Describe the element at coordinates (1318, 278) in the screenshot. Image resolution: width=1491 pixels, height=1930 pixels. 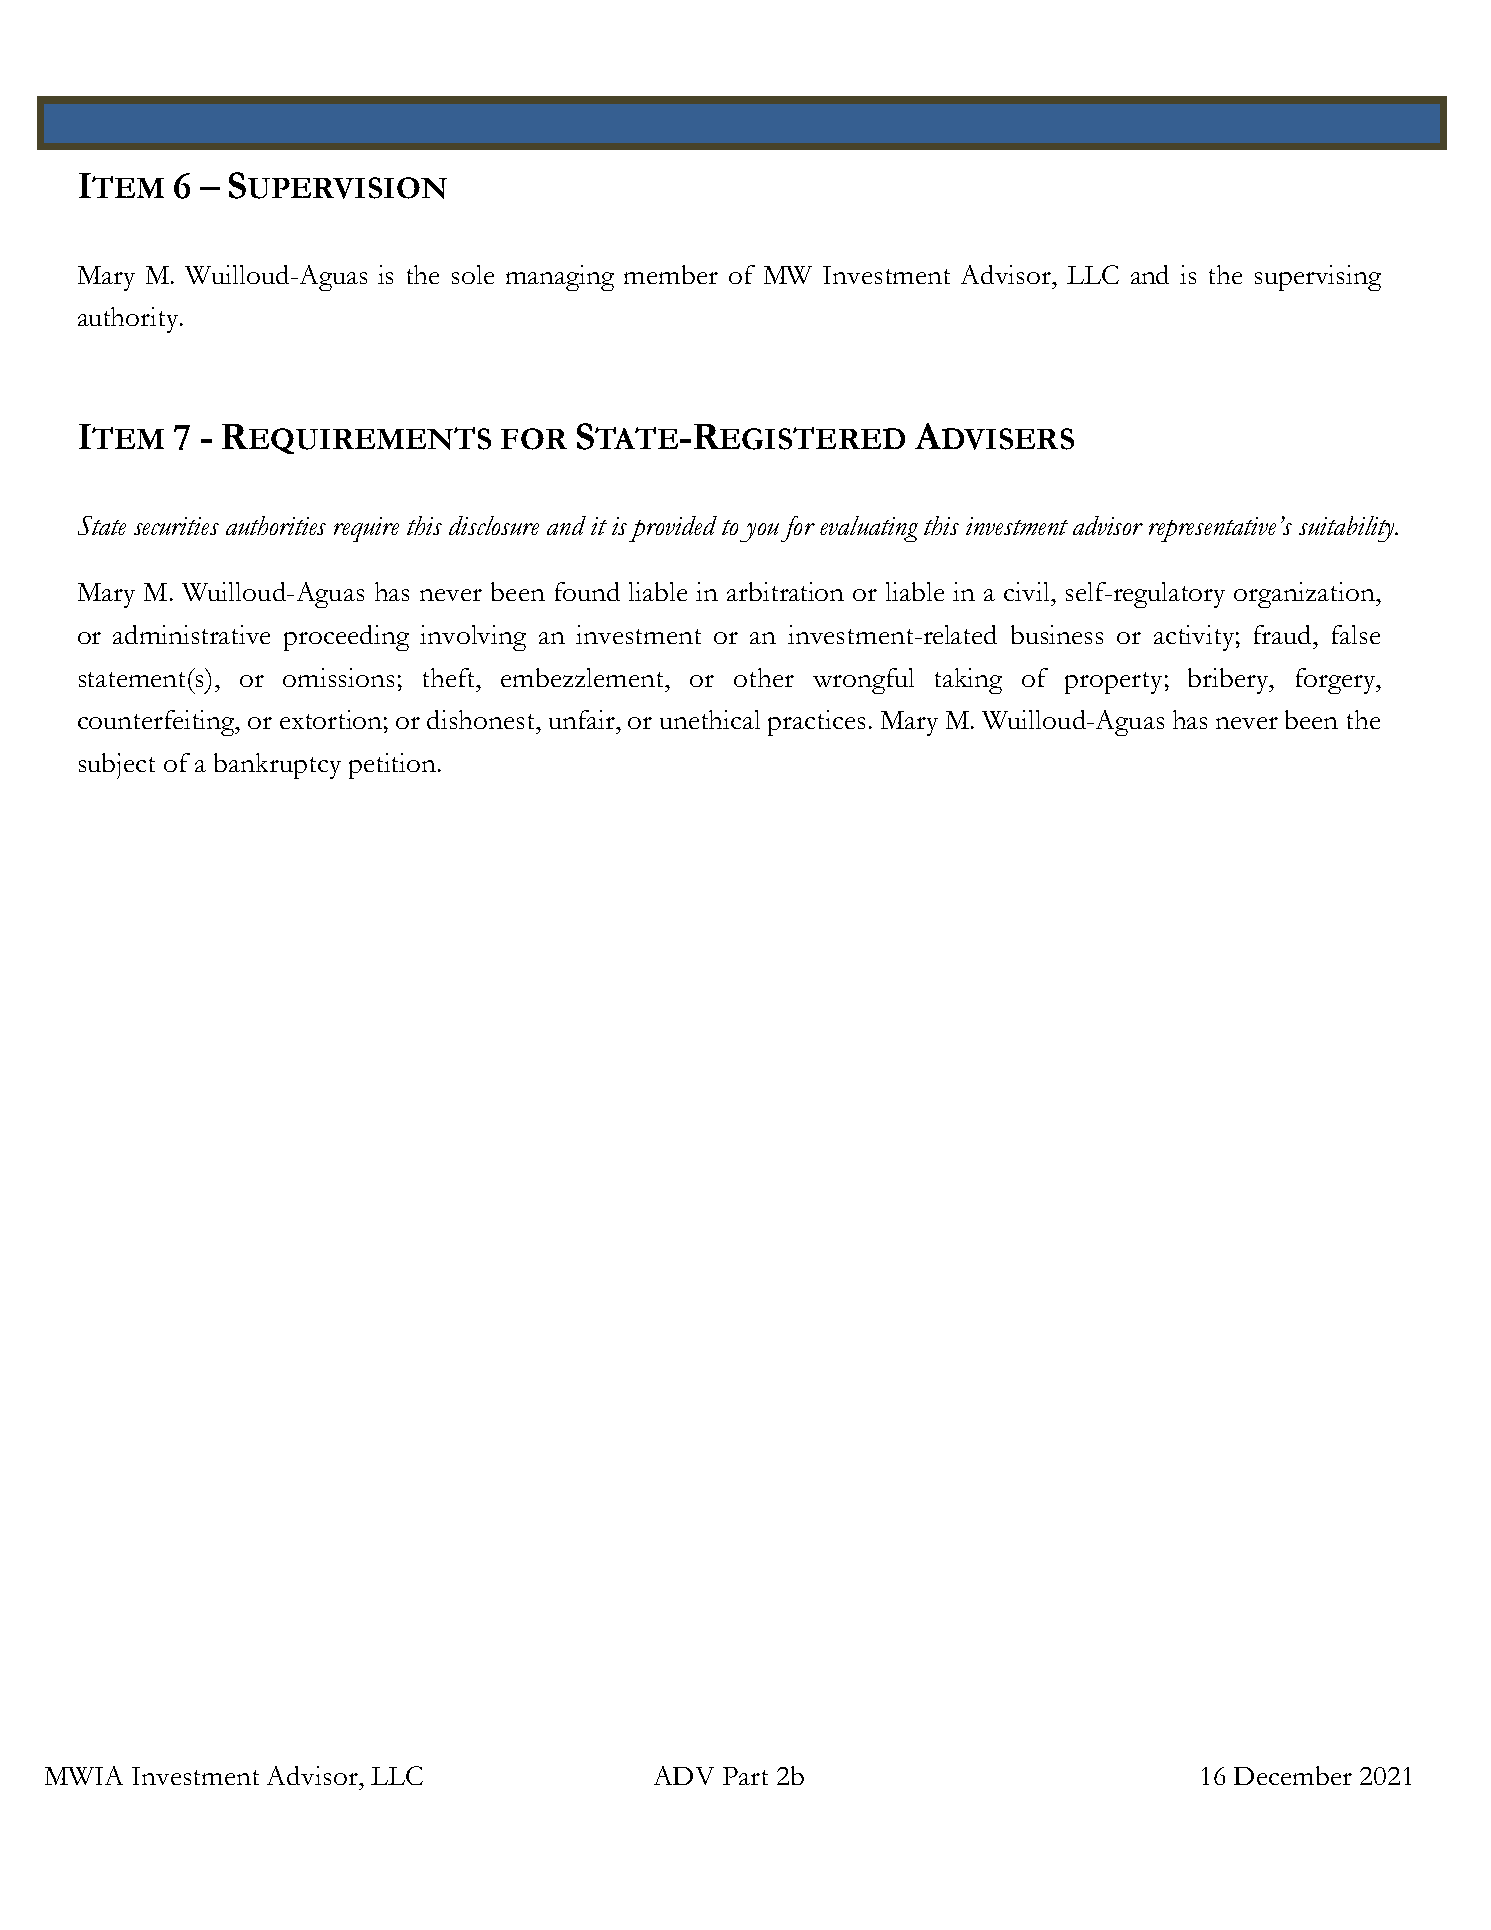
I see `supervising` at that location.
